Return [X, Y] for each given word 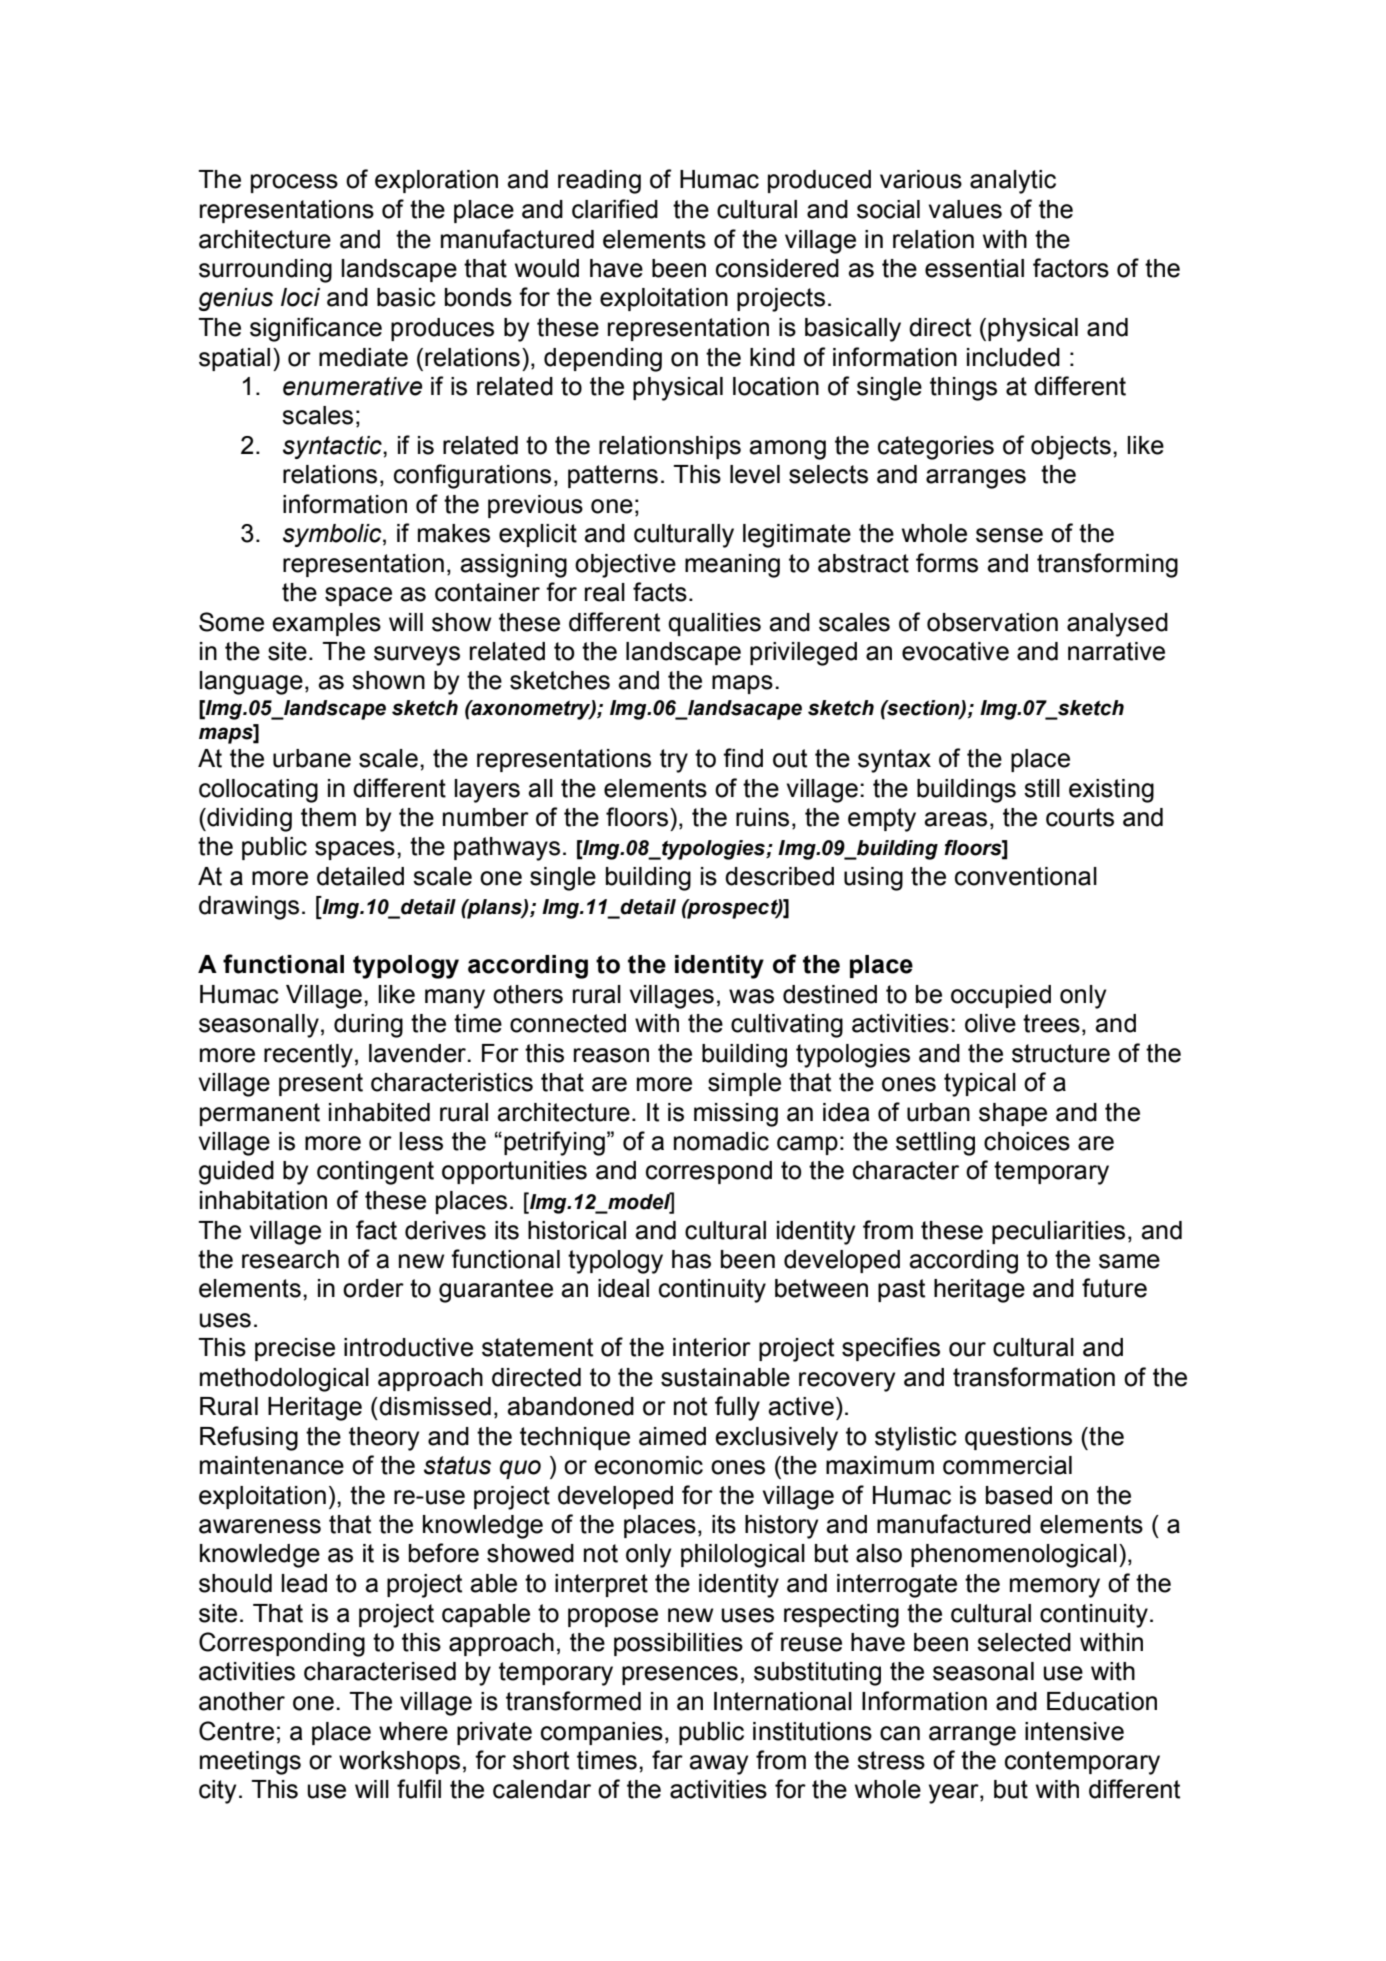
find [743, 758]
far [667, 1760]
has [691, 1259]
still [1042, 788]
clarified [615, 209]
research [290, 1259]
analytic [1013, 182]
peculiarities [1058, 1232]
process [294, 183]
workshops [399, 1762]
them [328, 817]
